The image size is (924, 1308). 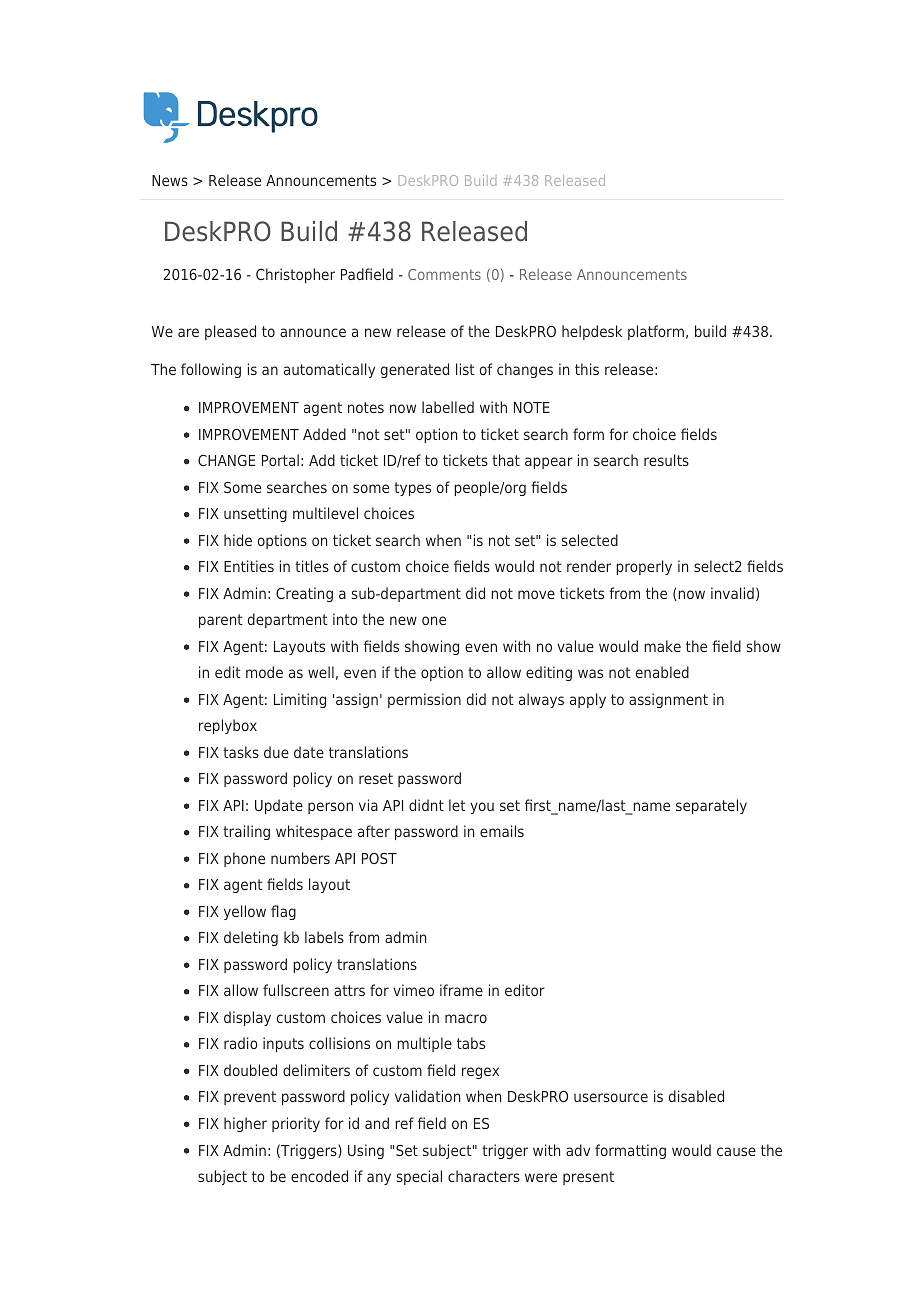 I want to click on permission, so click(x=424, y=700).
